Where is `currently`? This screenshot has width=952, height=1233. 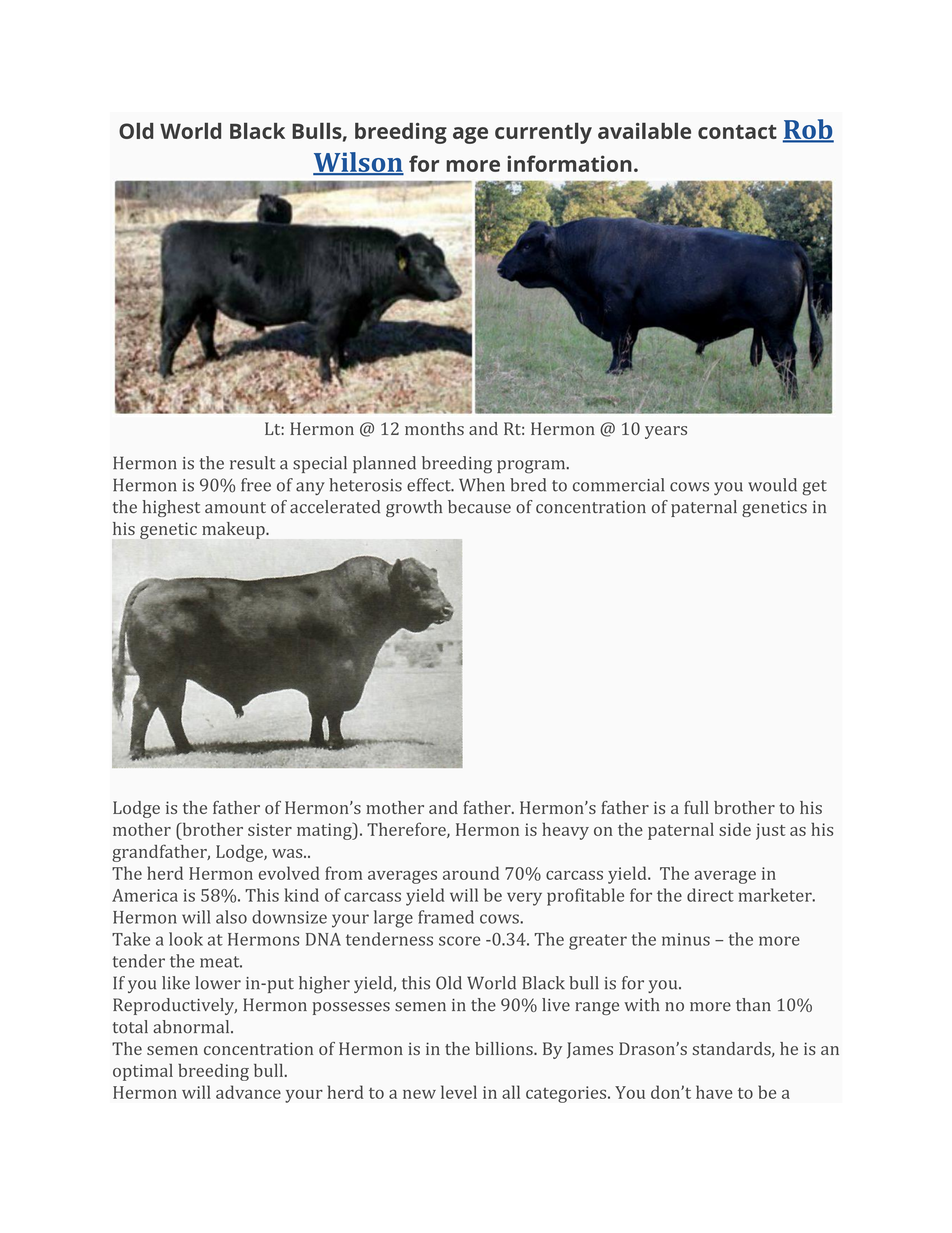
currently is located at coordinates (543, 133).
